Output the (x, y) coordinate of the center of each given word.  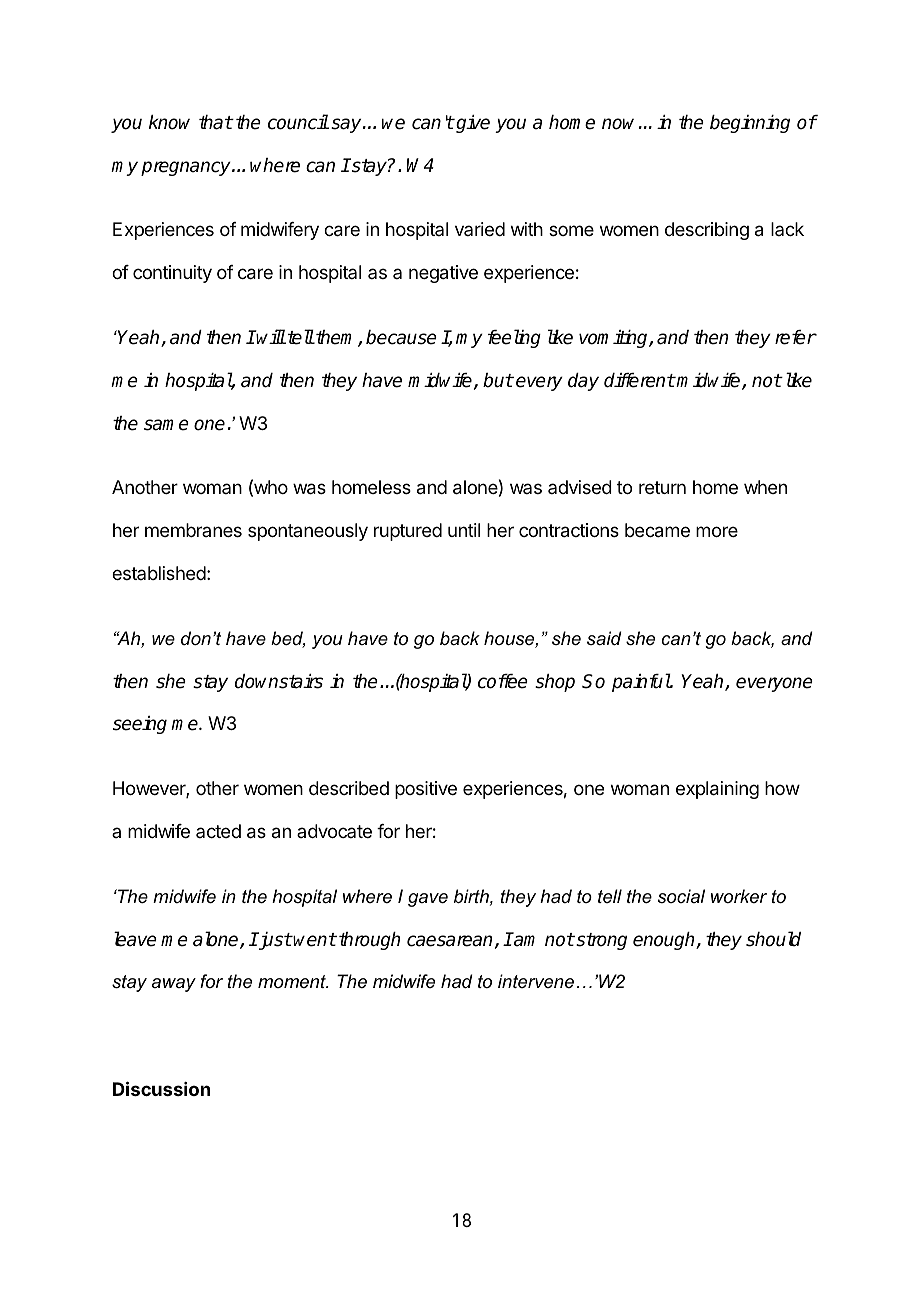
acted (218, 831)
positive (426, 790)
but (498, 380)
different (639, 380)
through (369, 941)
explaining (717, 790)
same (166, 425)
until (464, 530)
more (717, 531)
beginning (750, 124)
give (472, 124)
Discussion (161, 1088)
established (159, 573)
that (216, 122)
